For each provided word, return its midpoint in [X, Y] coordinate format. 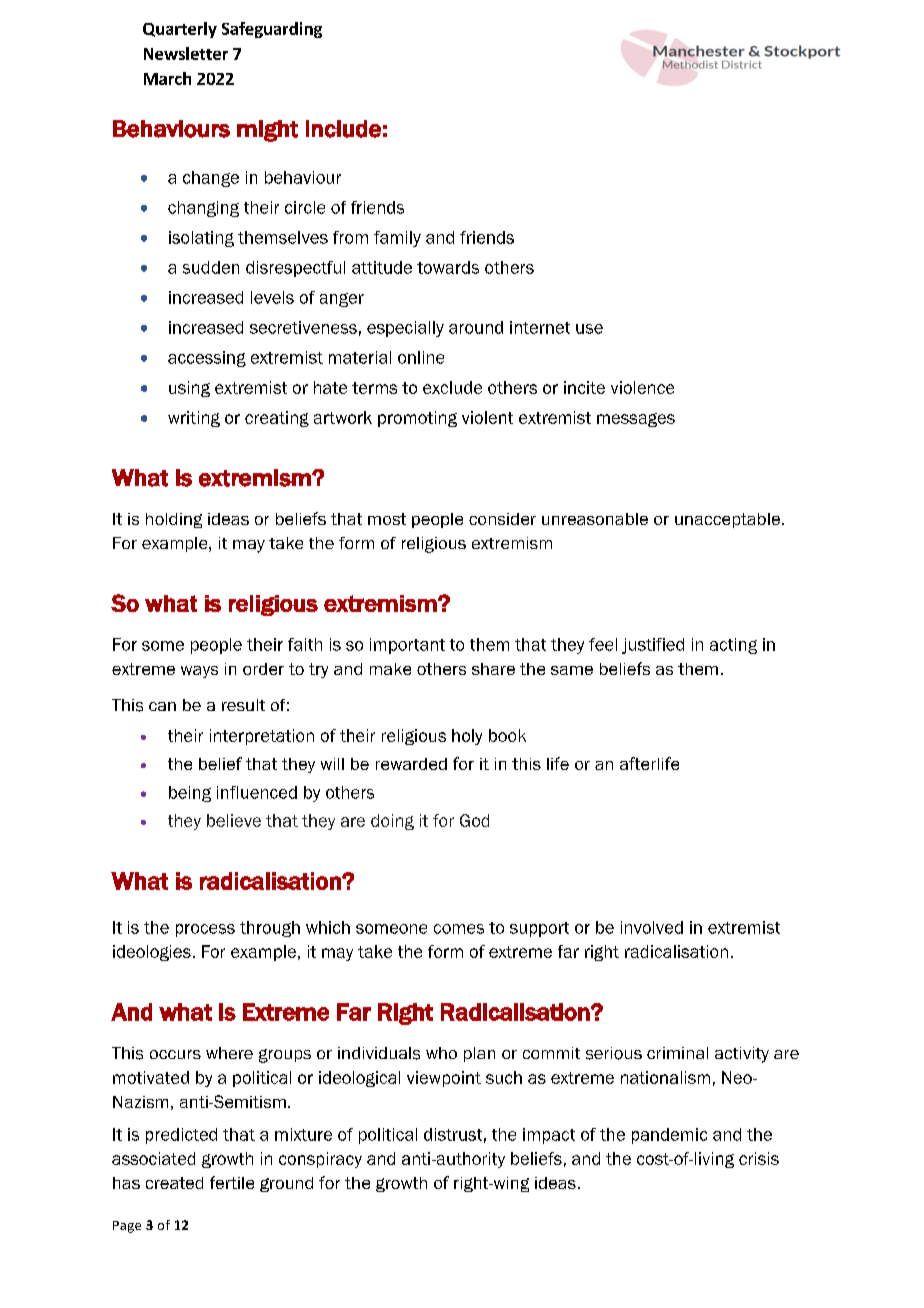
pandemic [669, 1136]
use [589, 329]
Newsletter [186, 53]
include [343, 129]
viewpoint [444, 1079]
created [174, 1183]
